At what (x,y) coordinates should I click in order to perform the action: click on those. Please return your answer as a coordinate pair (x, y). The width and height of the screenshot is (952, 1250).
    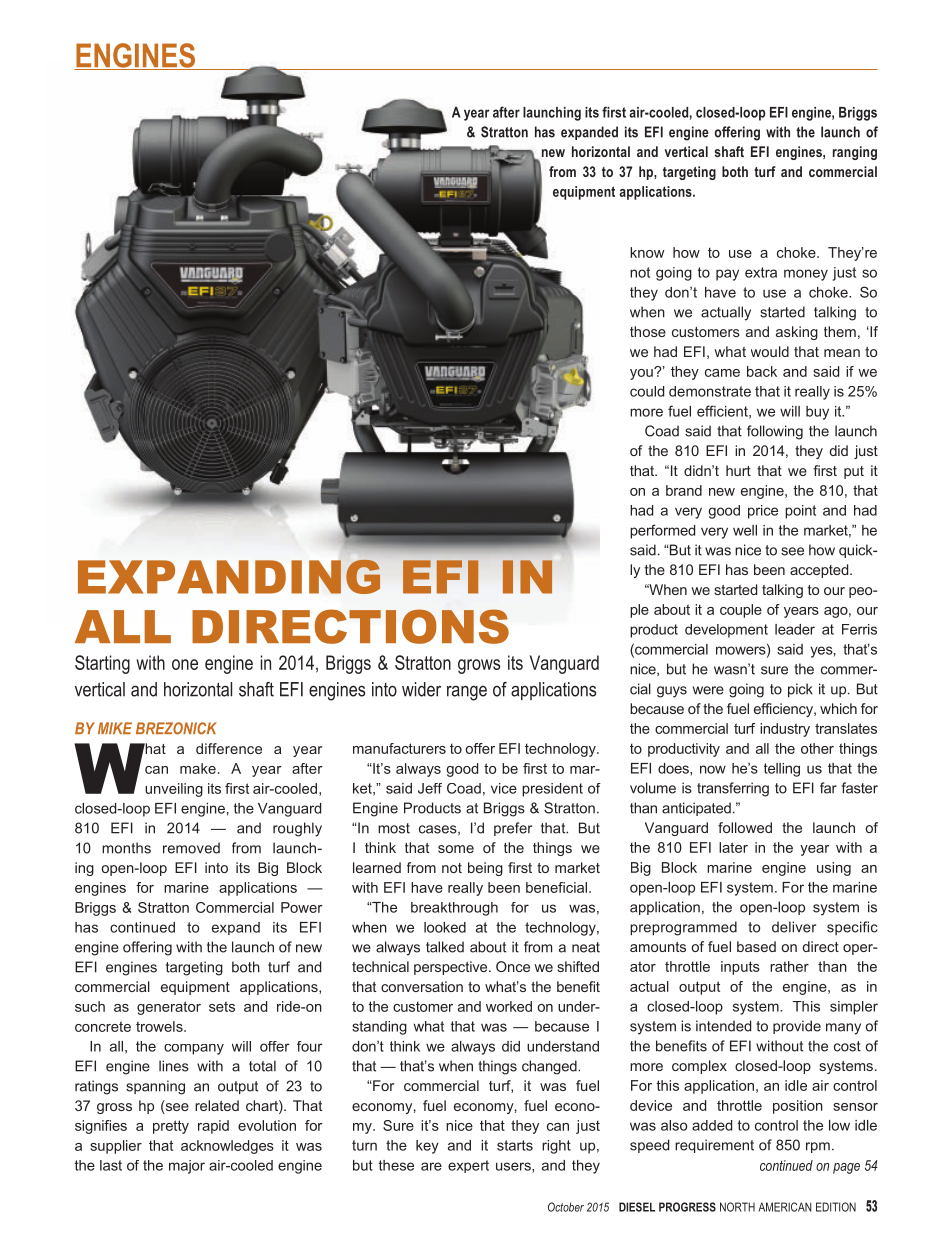
    Looking at the image, I should click on (648, 331).
